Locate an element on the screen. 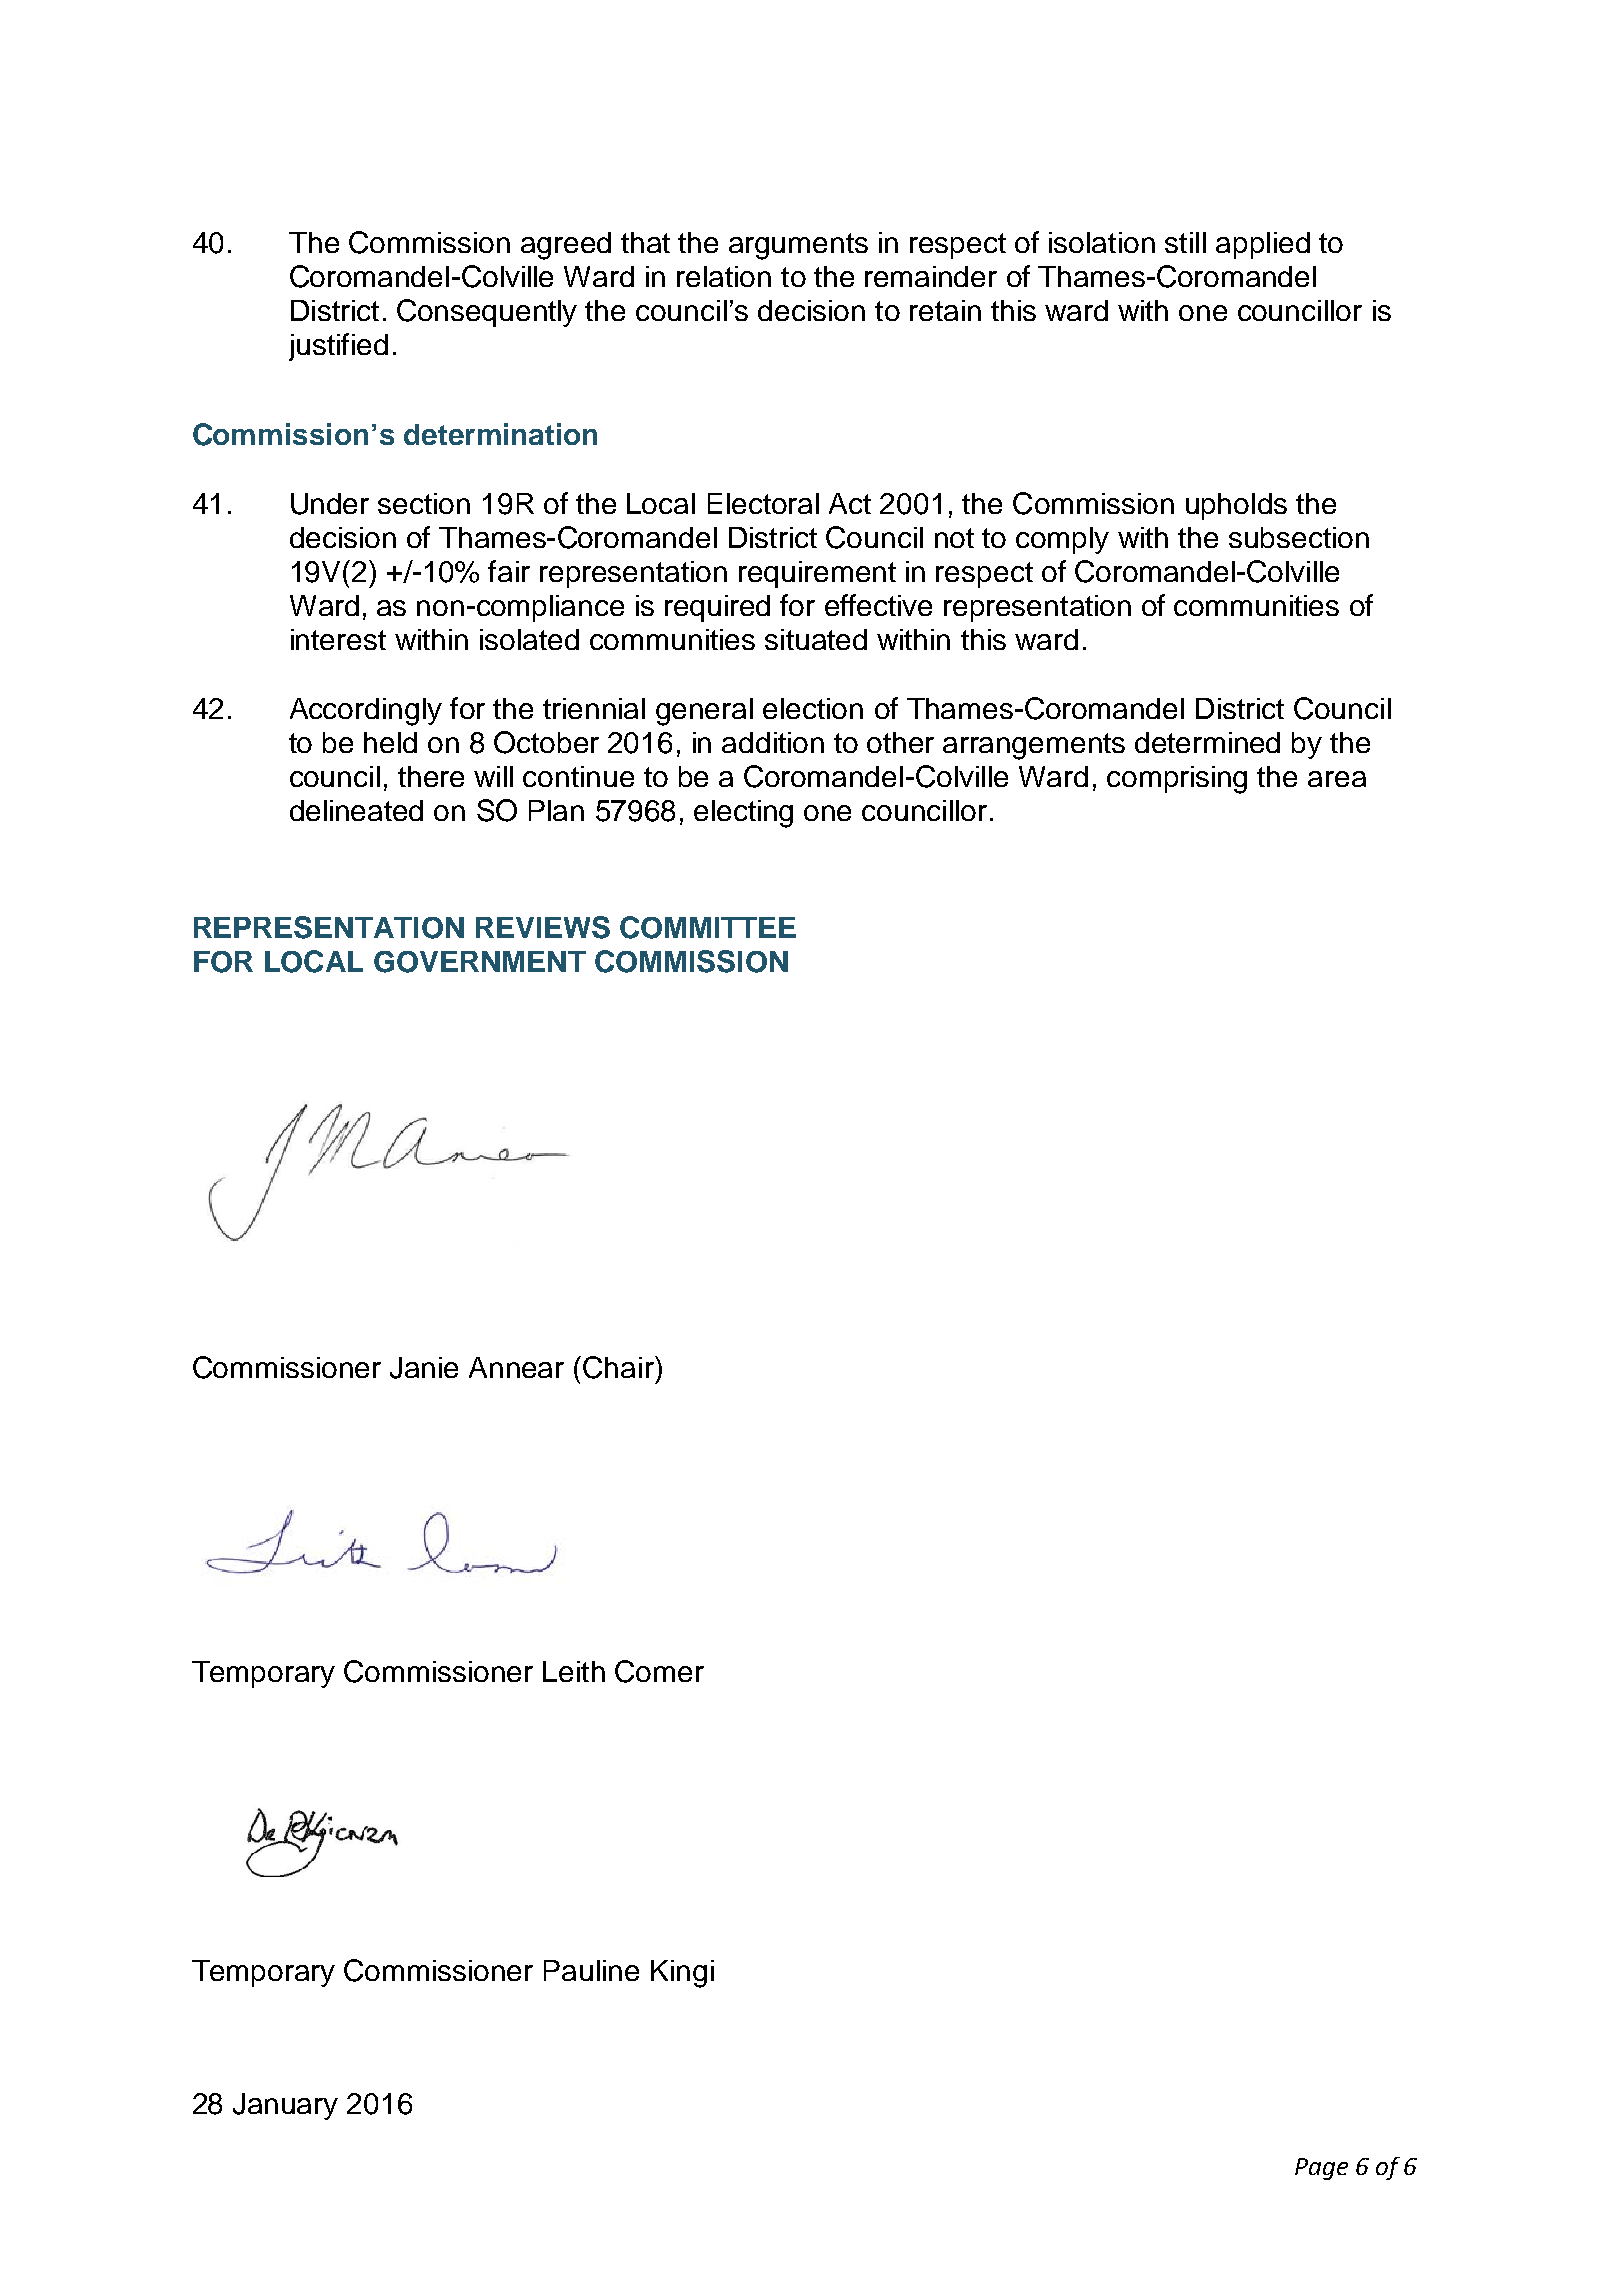  Leith is located at coordinates (574, 1671).
